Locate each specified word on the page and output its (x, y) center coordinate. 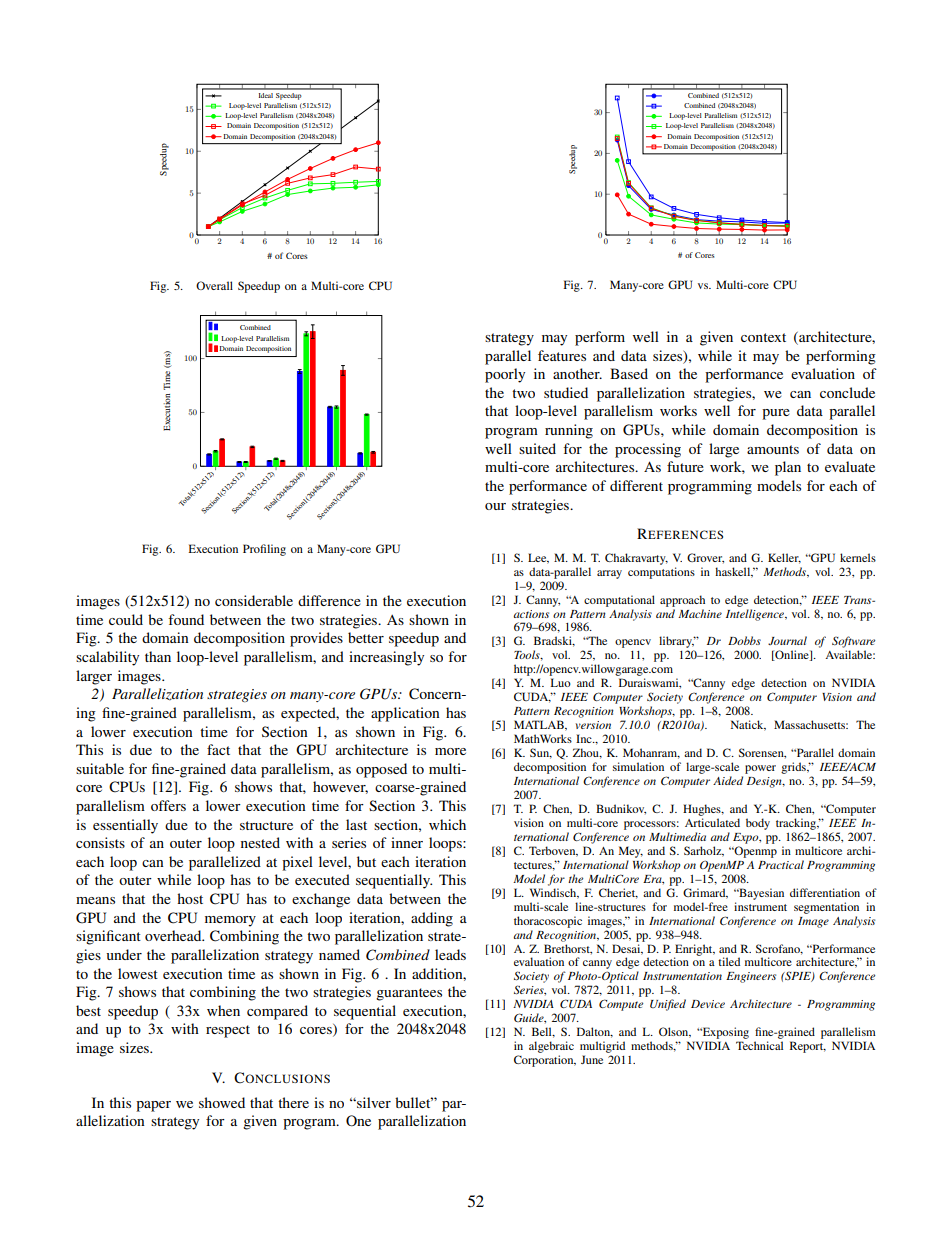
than (158, 656)
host (190, 898)
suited (537, 448)
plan (788, 468)
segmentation (826, 908)
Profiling (264, 550)
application (405, 714)
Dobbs (744, 640)
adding (432, 919)
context (763, 337)
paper (153, 1106)
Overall (214, 285)
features (562, 355)
